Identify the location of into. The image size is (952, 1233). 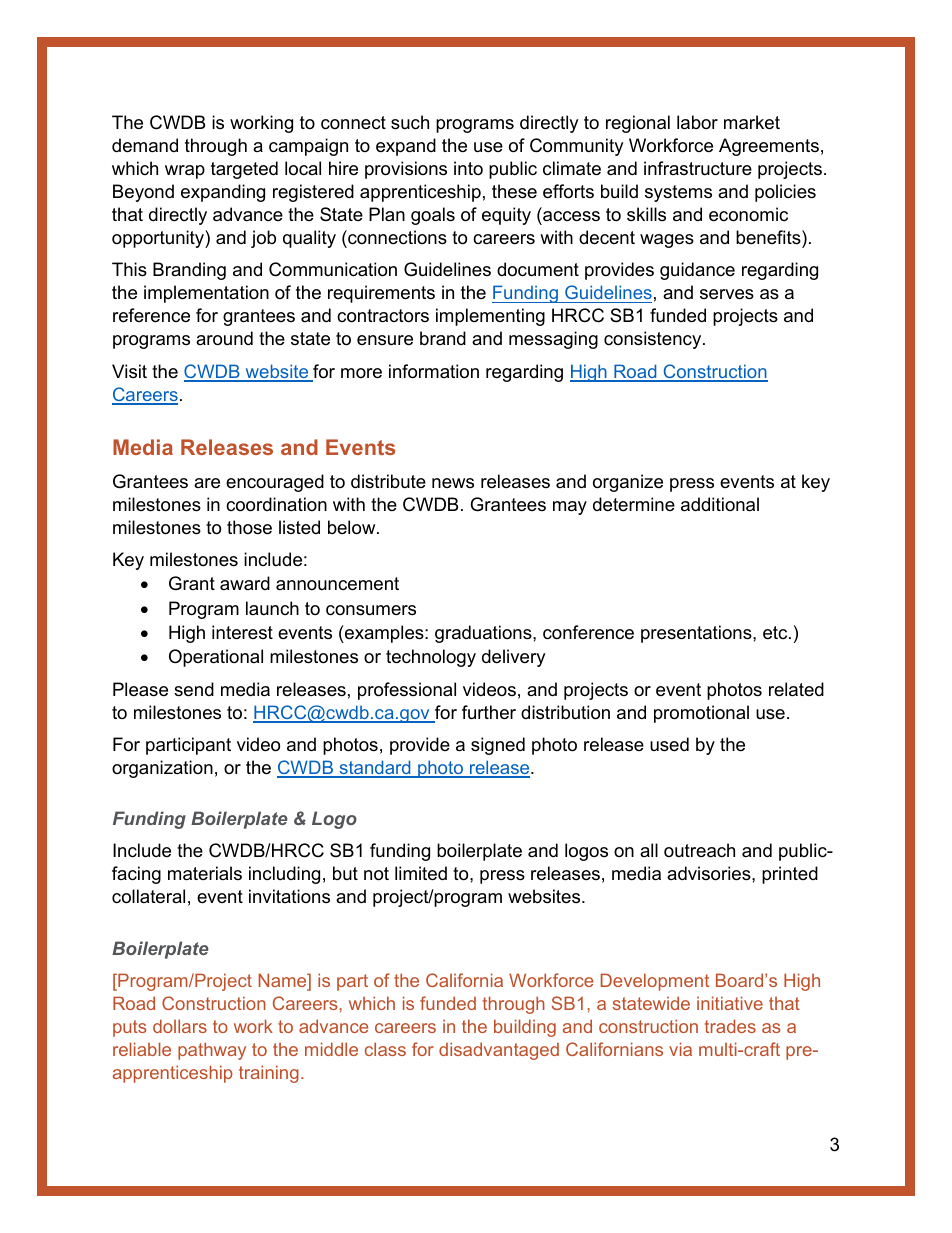
(468, 168).
